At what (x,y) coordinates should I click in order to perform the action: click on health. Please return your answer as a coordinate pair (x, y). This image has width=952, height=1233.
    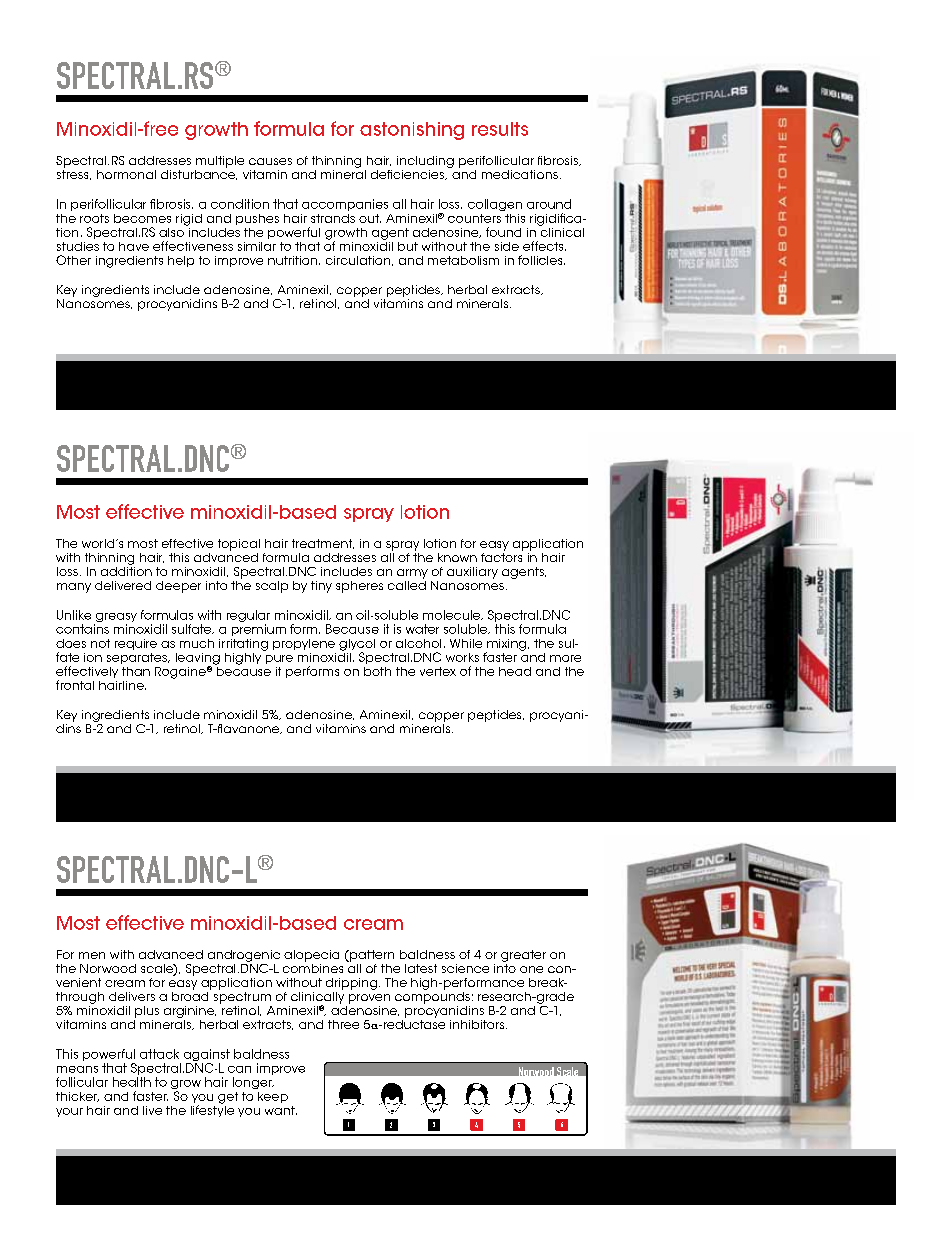
    Looking at the image, I should click on (132, 1082).
